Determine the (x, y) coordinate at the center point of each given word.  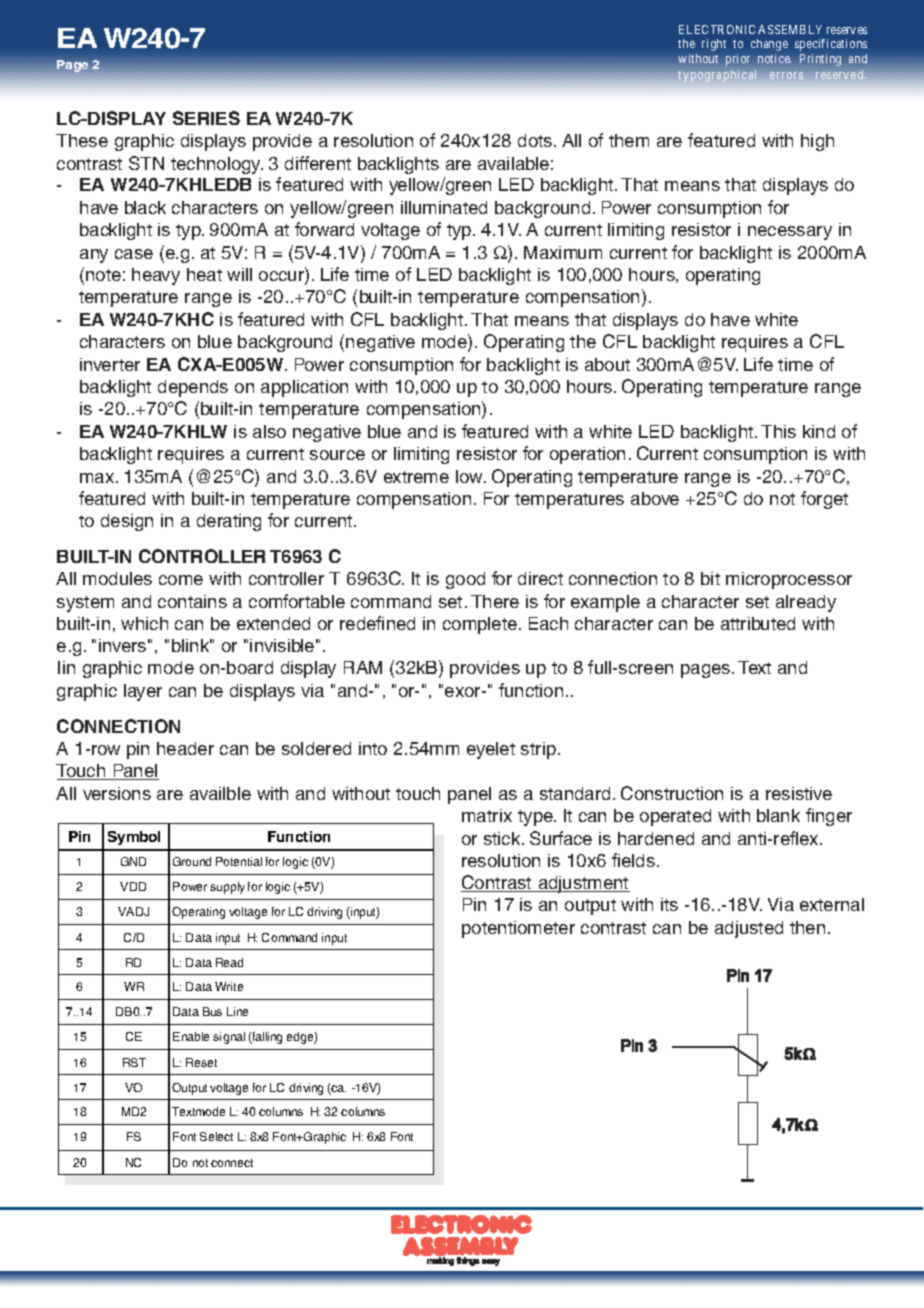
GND (133, 861)
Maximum (563, 252)
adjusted (749, 929)
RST (134, 1062)
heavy (156, 276)
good (465, 580)
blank (778, 815)
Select (216, 1136)
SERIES (206, 118)
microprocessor (789, 580)
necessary (790, 233)
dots (536, 140)
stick (503, 838)
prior (738, 60)
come (181, 580)
